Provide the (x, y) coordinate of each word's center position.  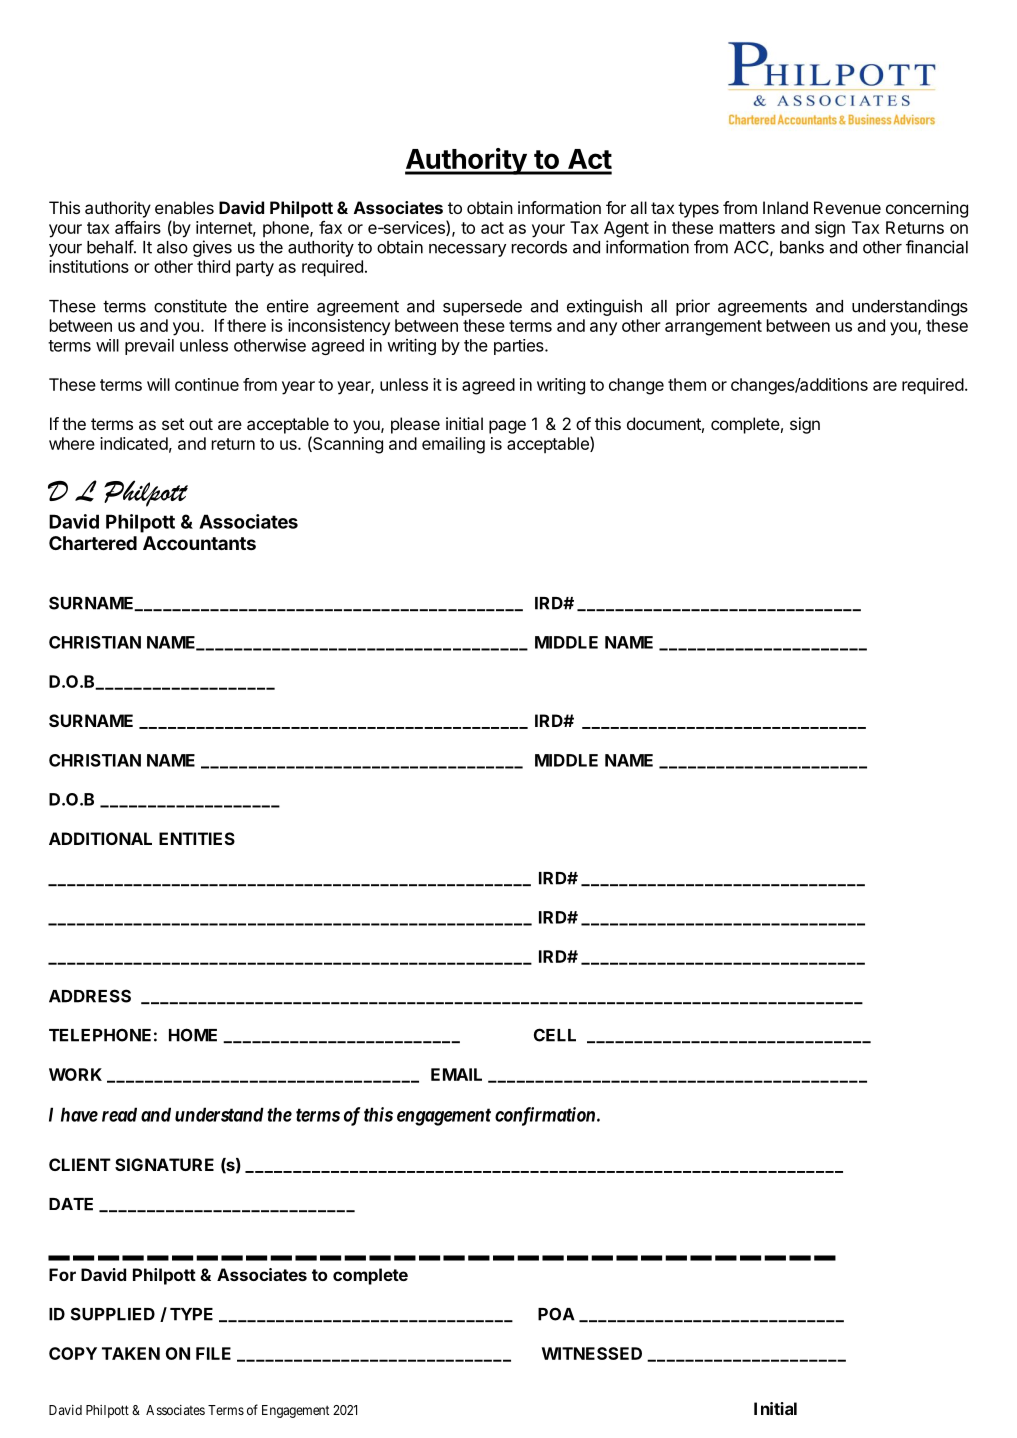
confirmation (546, 1116)
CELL (555, 1035)
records (539, 247)
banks (802, 247)
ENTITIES (197, 838)
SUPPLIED (113, 1314)
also (172, 247)
